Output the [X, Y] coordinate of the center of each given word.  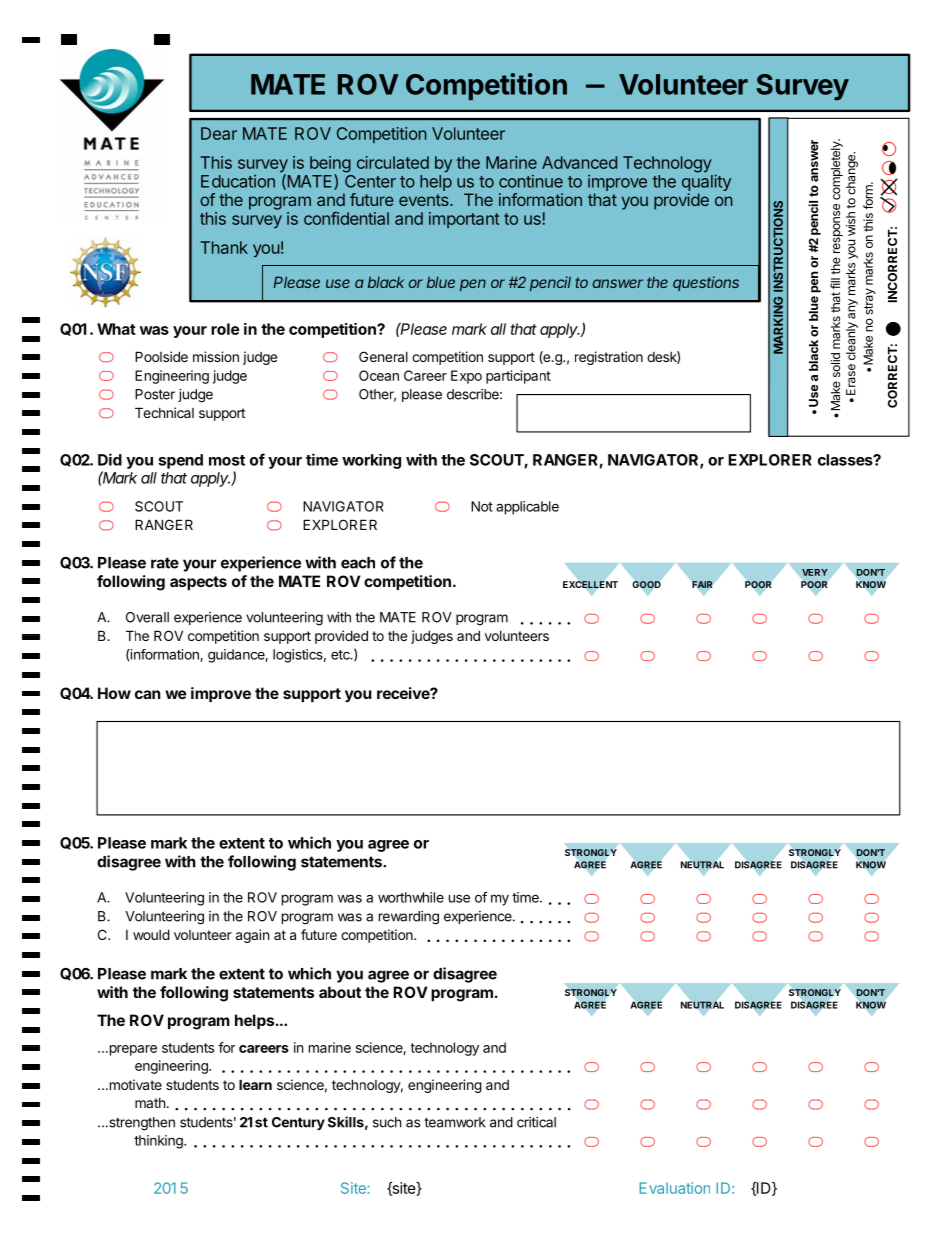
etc [341, 655]
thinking [159, 1142]
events [425, 200]
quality [706, 183]
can [148, 694]
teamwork [455, 1122]
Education [238, 181]
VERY [815, 572]
